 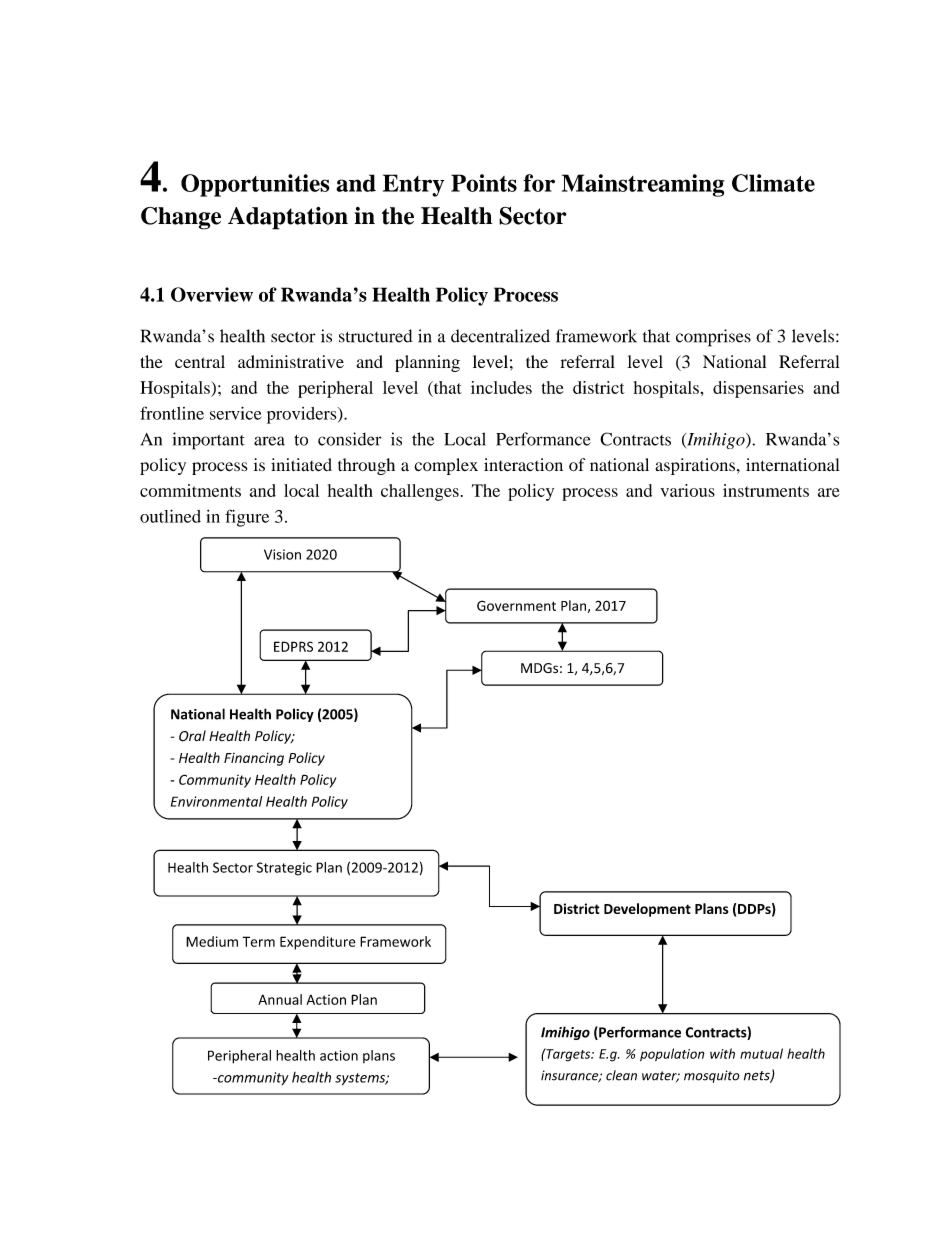 I want to click on Opportunities, so click(x=255, y=185).
